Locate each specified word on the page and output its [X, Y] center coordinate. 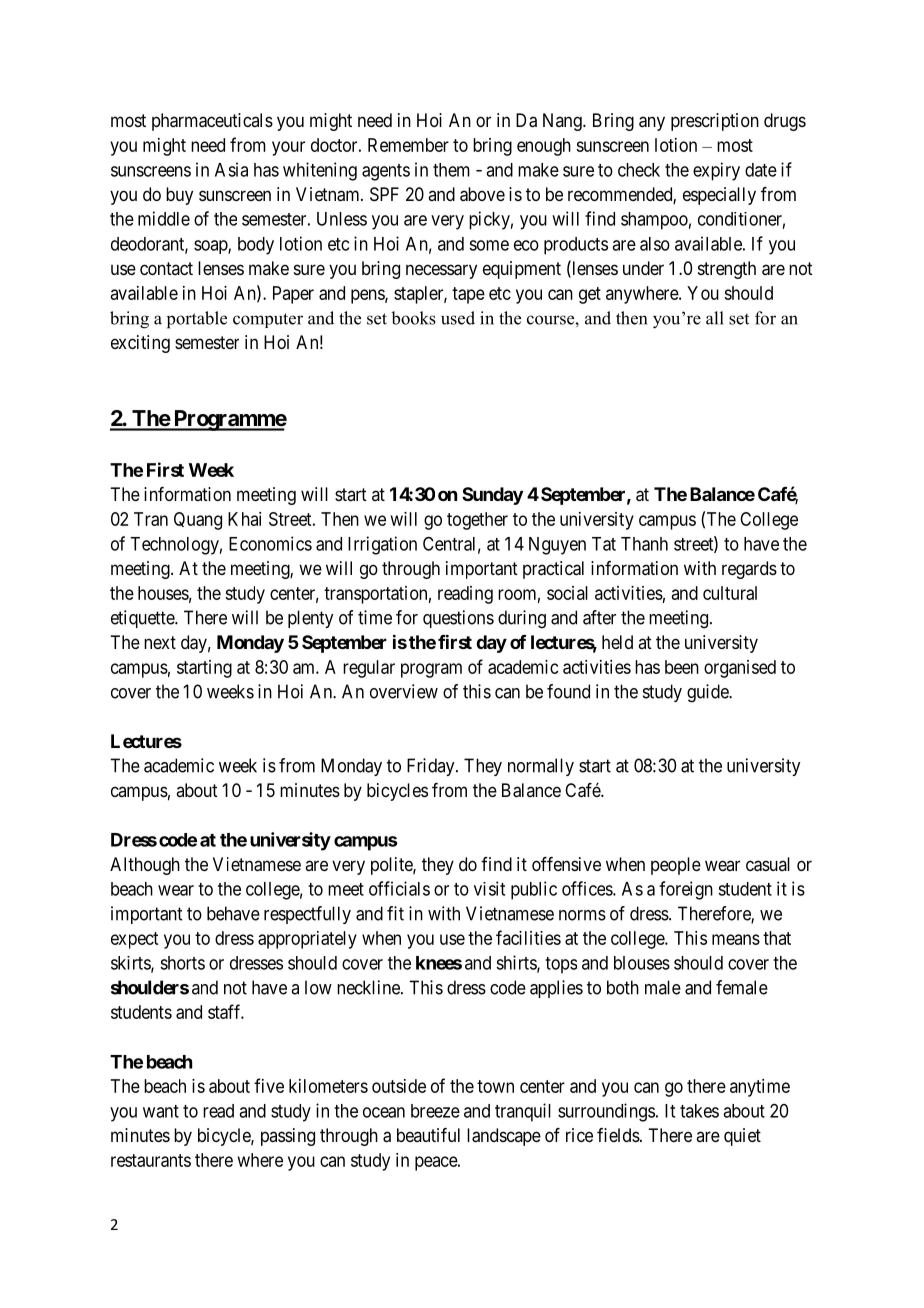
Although [145, 866]
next [160, 642]
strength [727, 270]
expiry [716, 171]
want [161, 1111]
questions [458, 619]
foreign [686, 890]
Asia [231, 169]
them [451, 170]
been [682, 667]
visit [489, 888]
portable [197, 320]
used [458, 318]
